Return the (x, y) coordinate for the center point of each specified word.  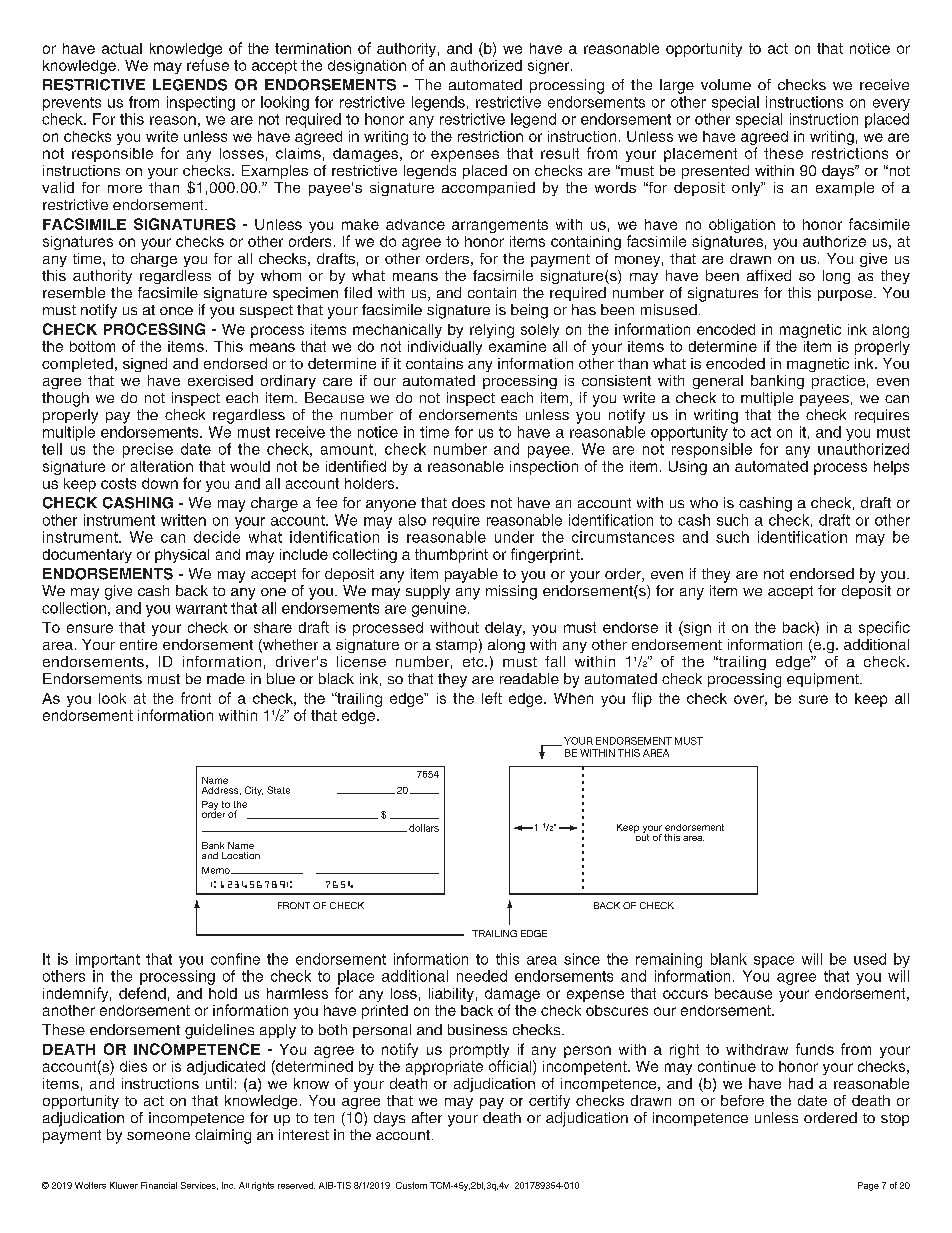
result (560, 153)
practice (838, 382)
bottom (92, 346)
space (774, 962)
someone (158, 1136)
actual (122, 48)
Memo (217, 870)
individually (445, 348)
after (427, 1117)
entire (138, 644)
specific (884, 628)
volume (726, 84)
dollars (424, 828)
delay (504, 629)
